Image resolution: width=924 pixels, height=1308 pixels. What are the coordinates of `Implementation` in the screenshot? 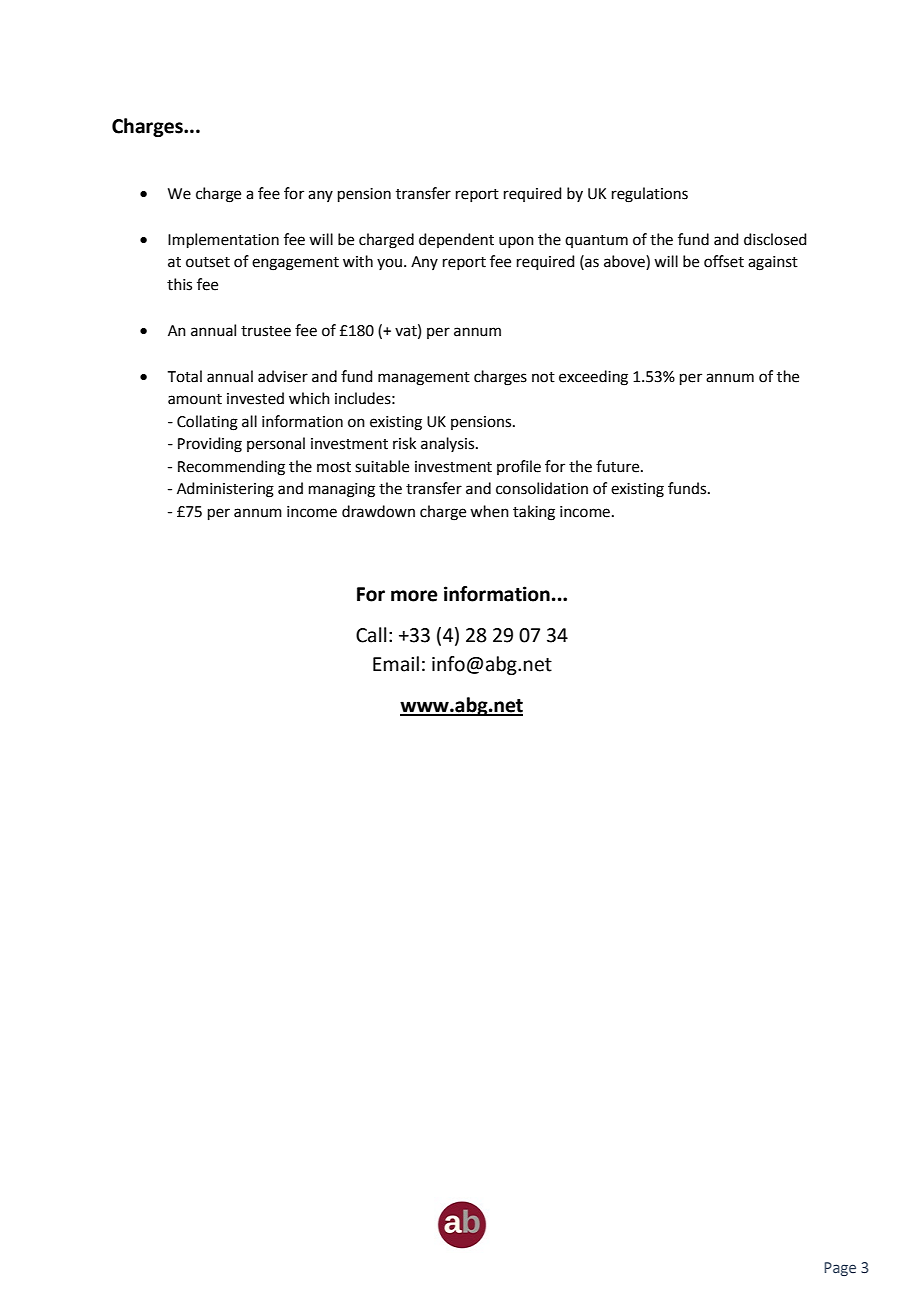 It's located at (223, 240).
